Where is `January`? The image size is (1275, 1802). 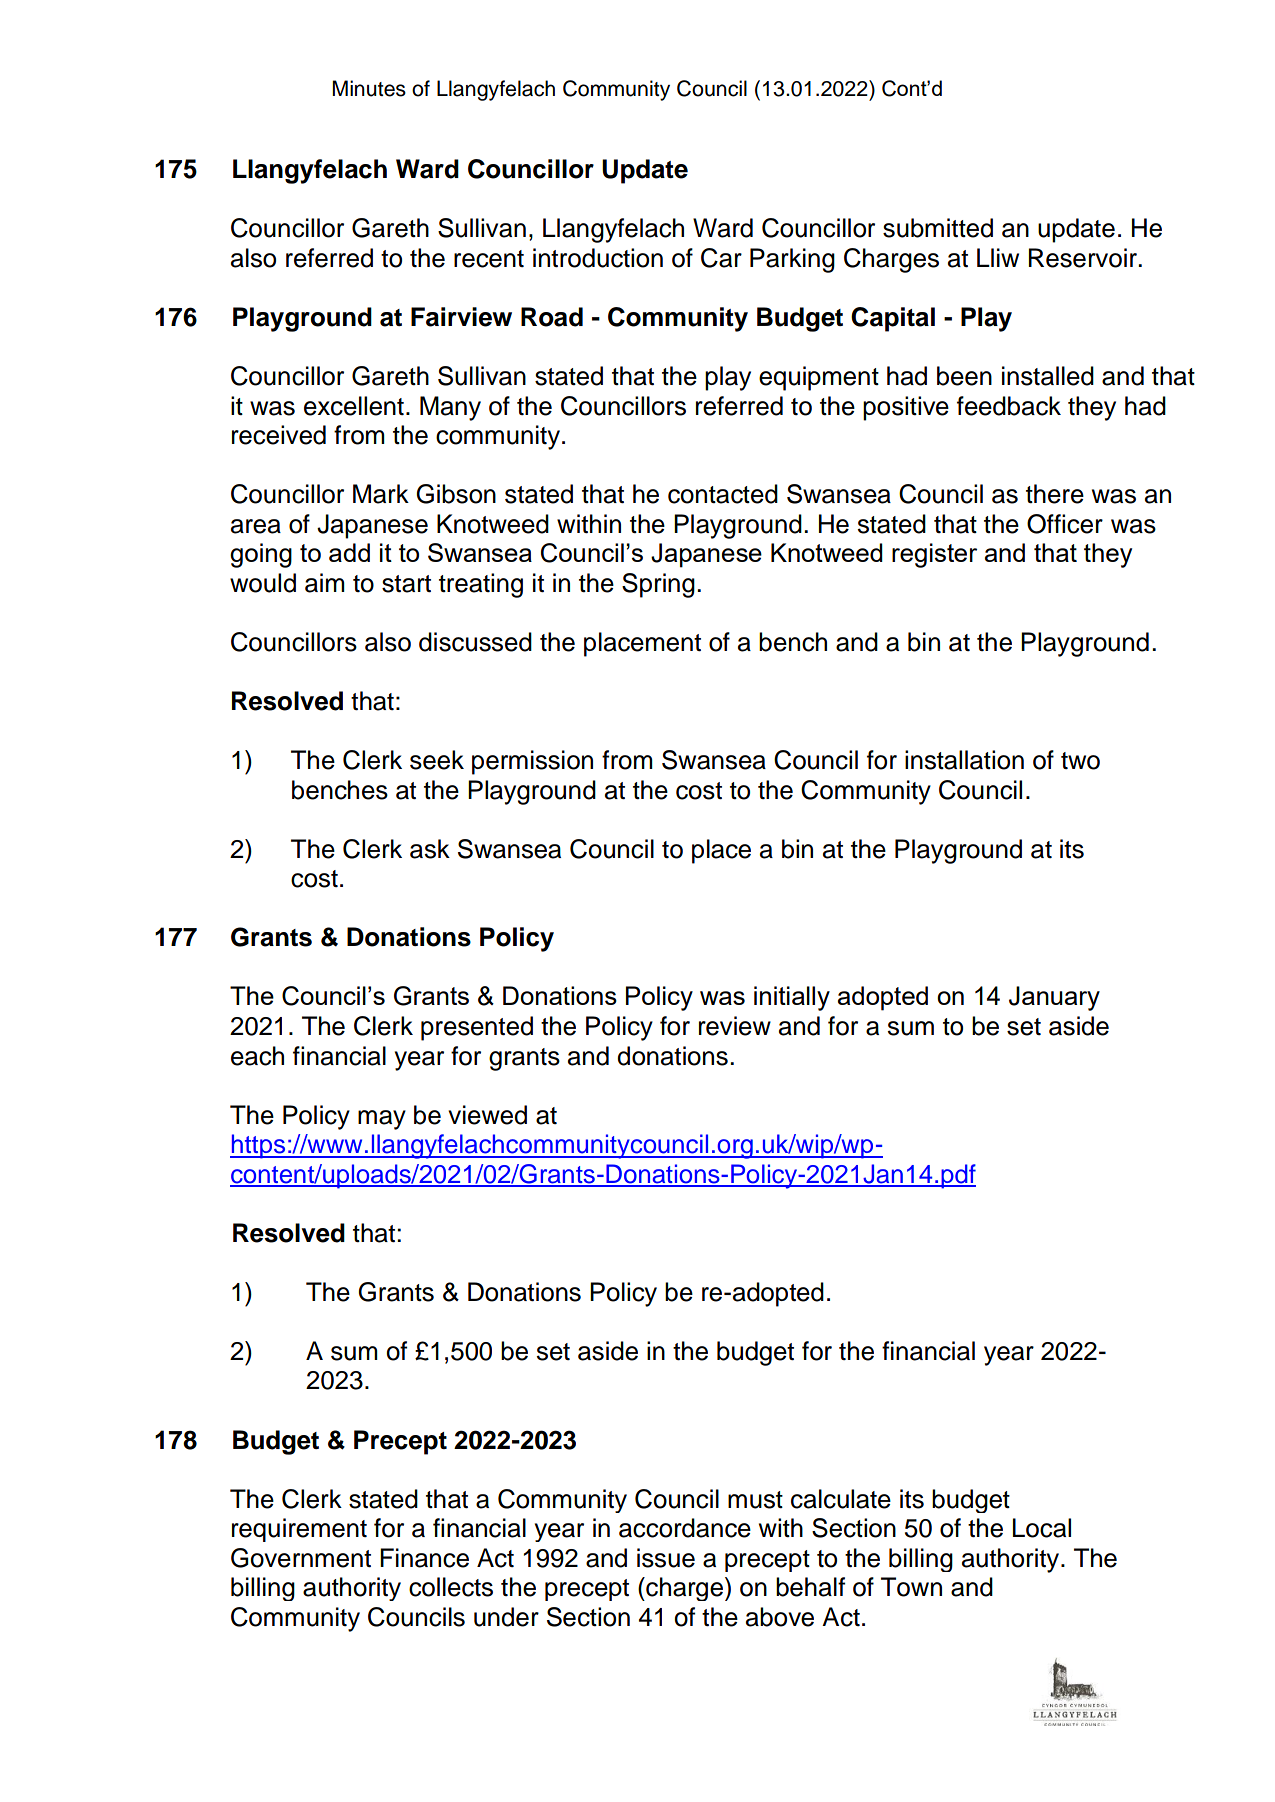 January is located at coordinates (1054, 998).
